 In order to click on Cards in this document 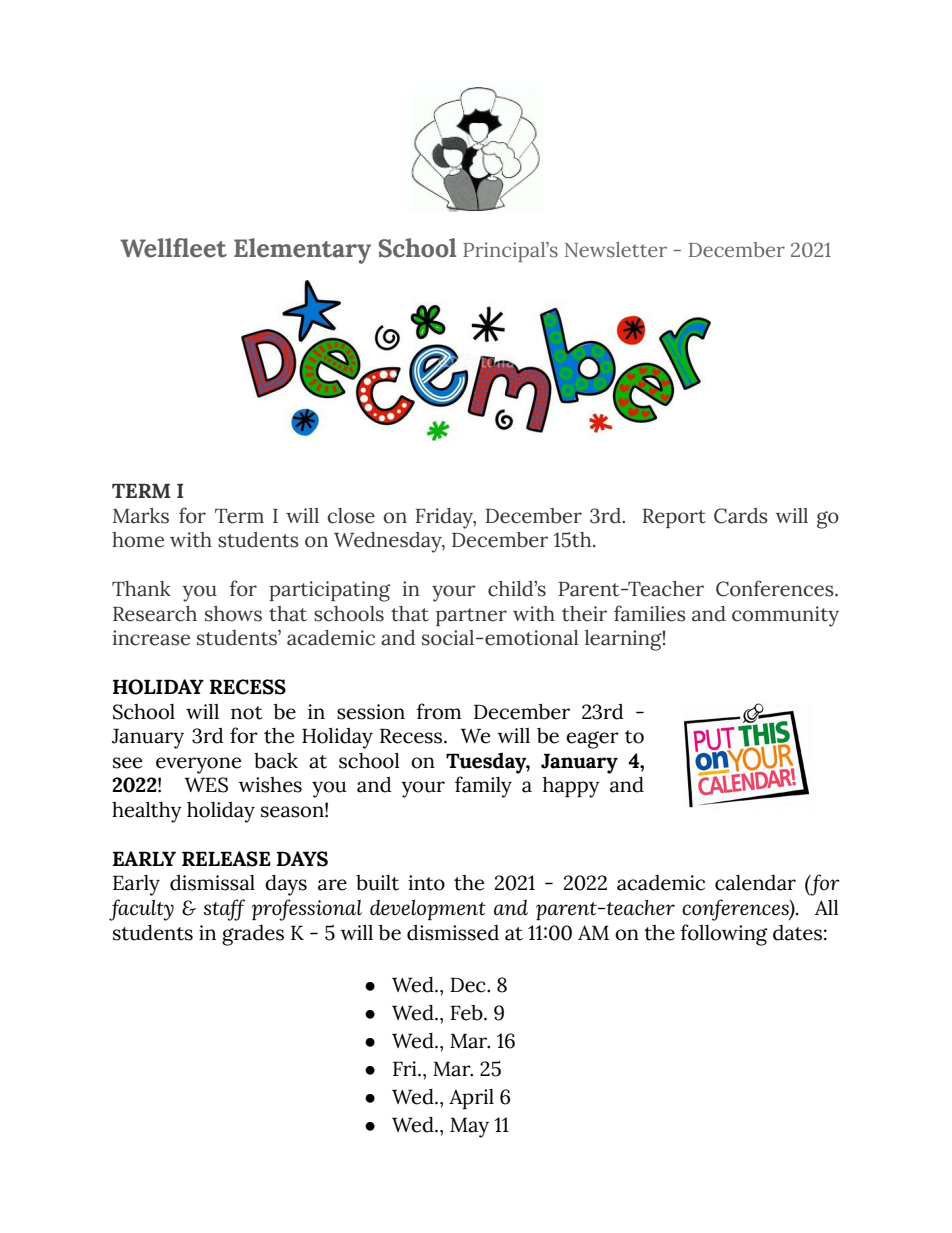, I will do `click(741, 516)`.
